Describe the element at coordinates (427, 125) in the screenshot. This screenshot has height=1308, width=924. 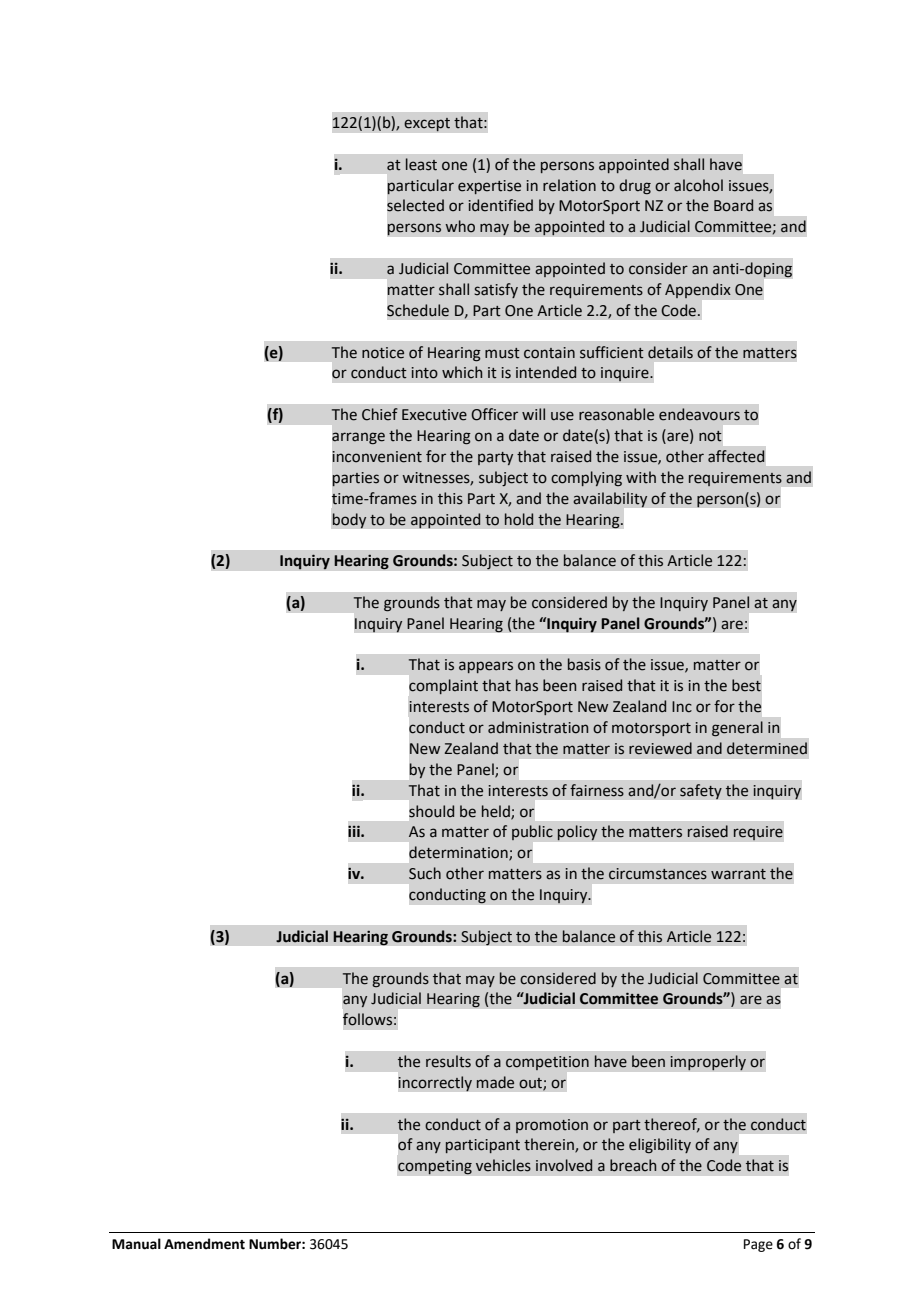
I see `except` at that location.
